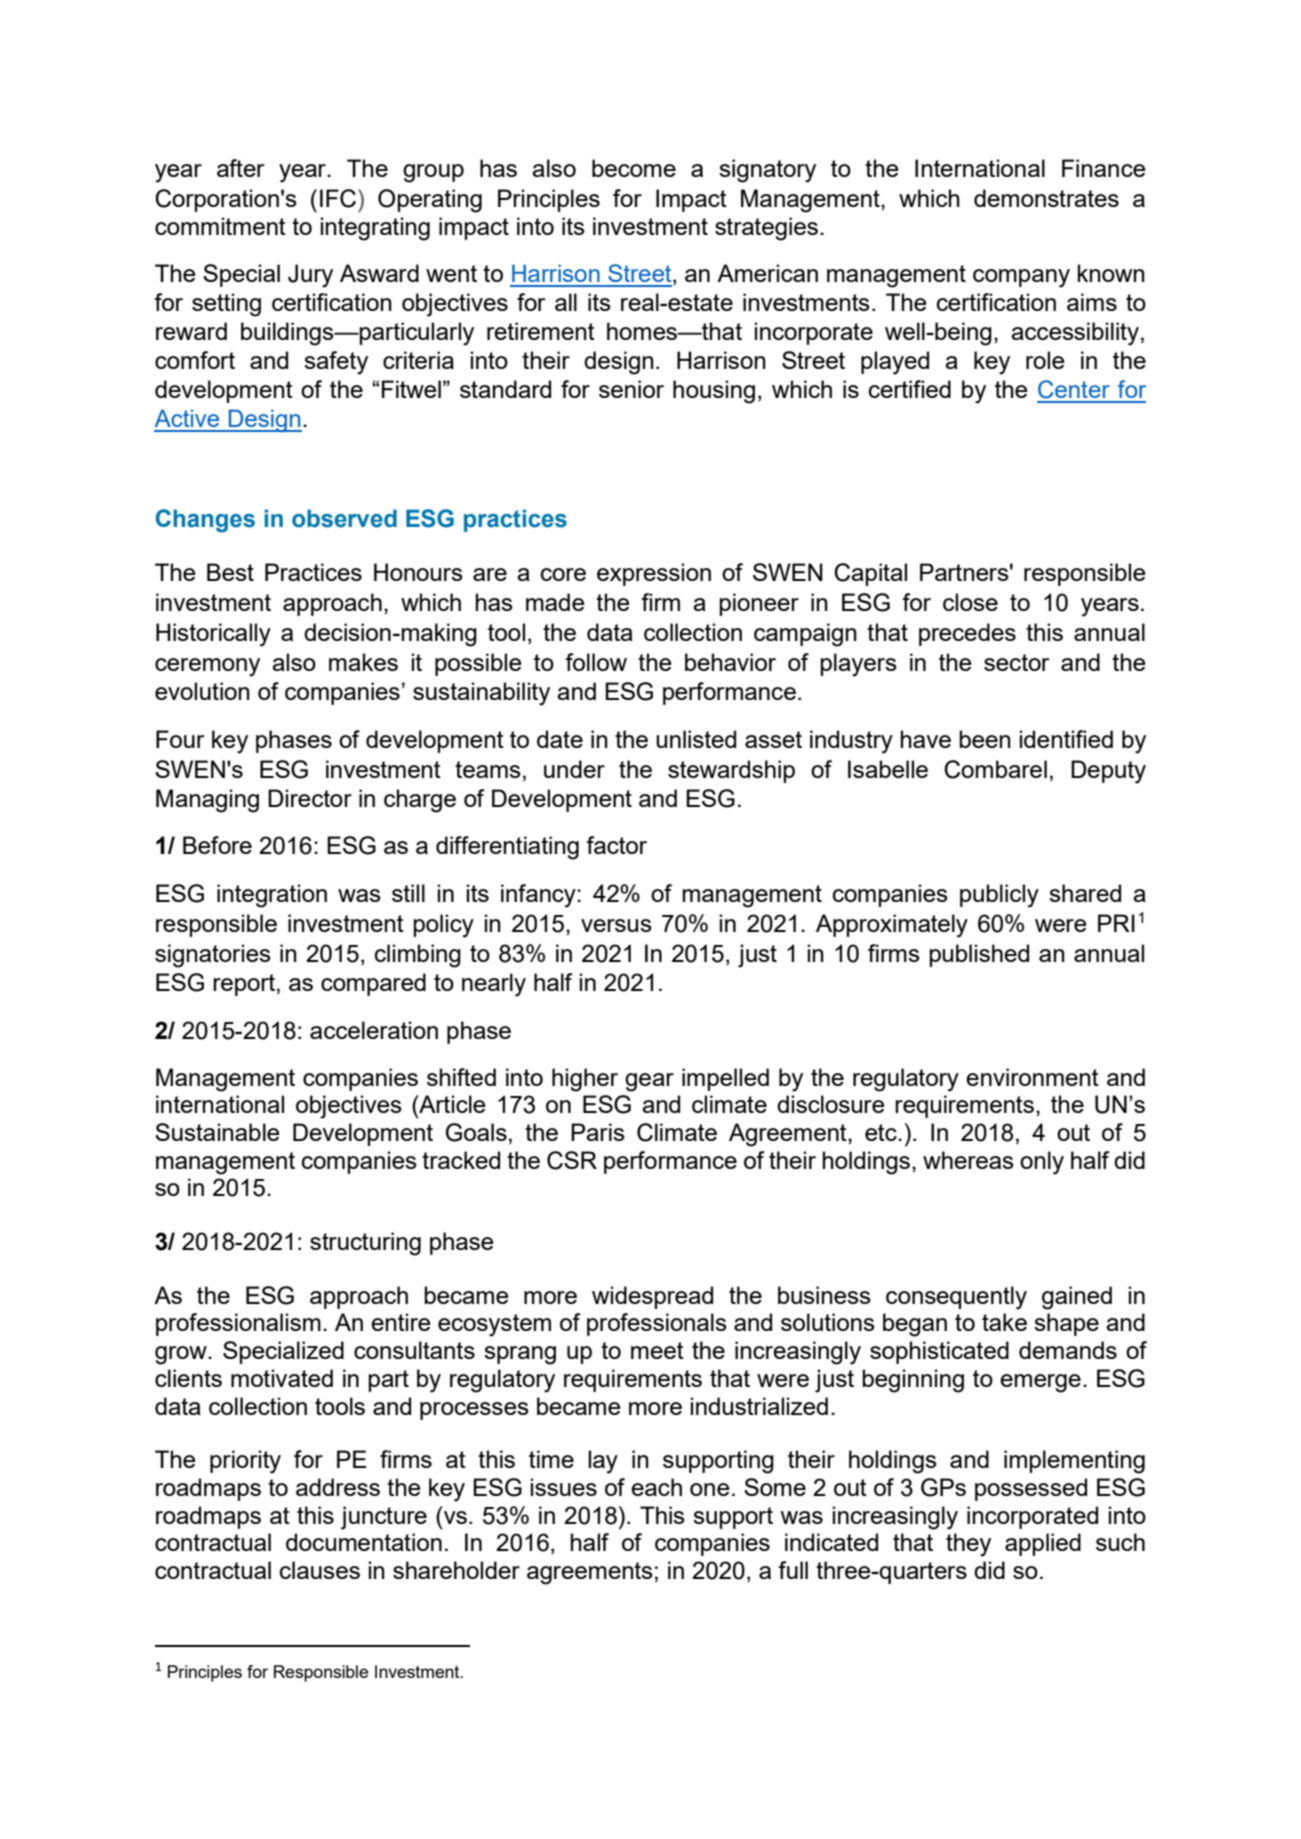  I want to click on become, so click(634, 168).
